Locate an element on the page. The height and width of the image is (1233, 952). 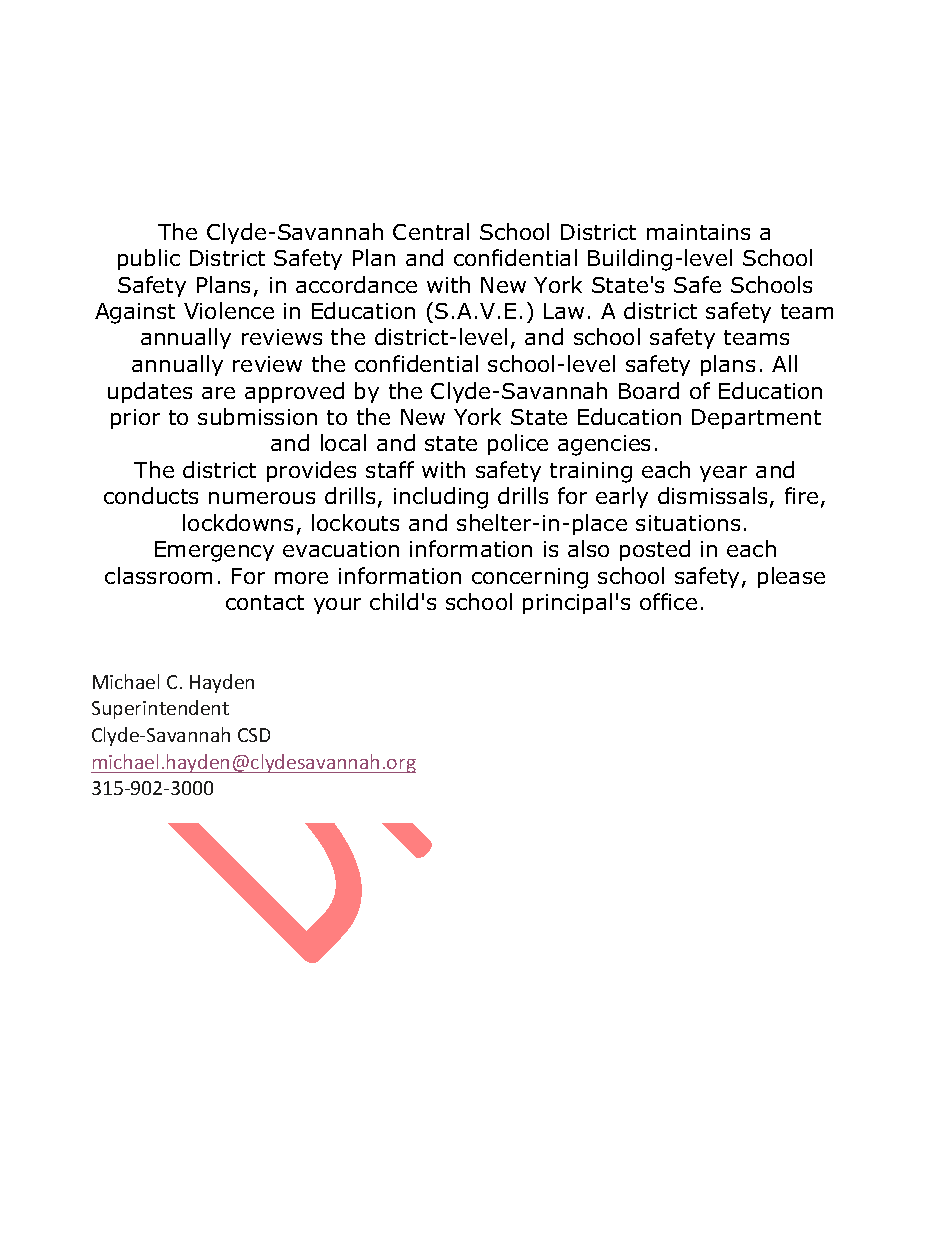
staff is located at coordinates (390, 469).
